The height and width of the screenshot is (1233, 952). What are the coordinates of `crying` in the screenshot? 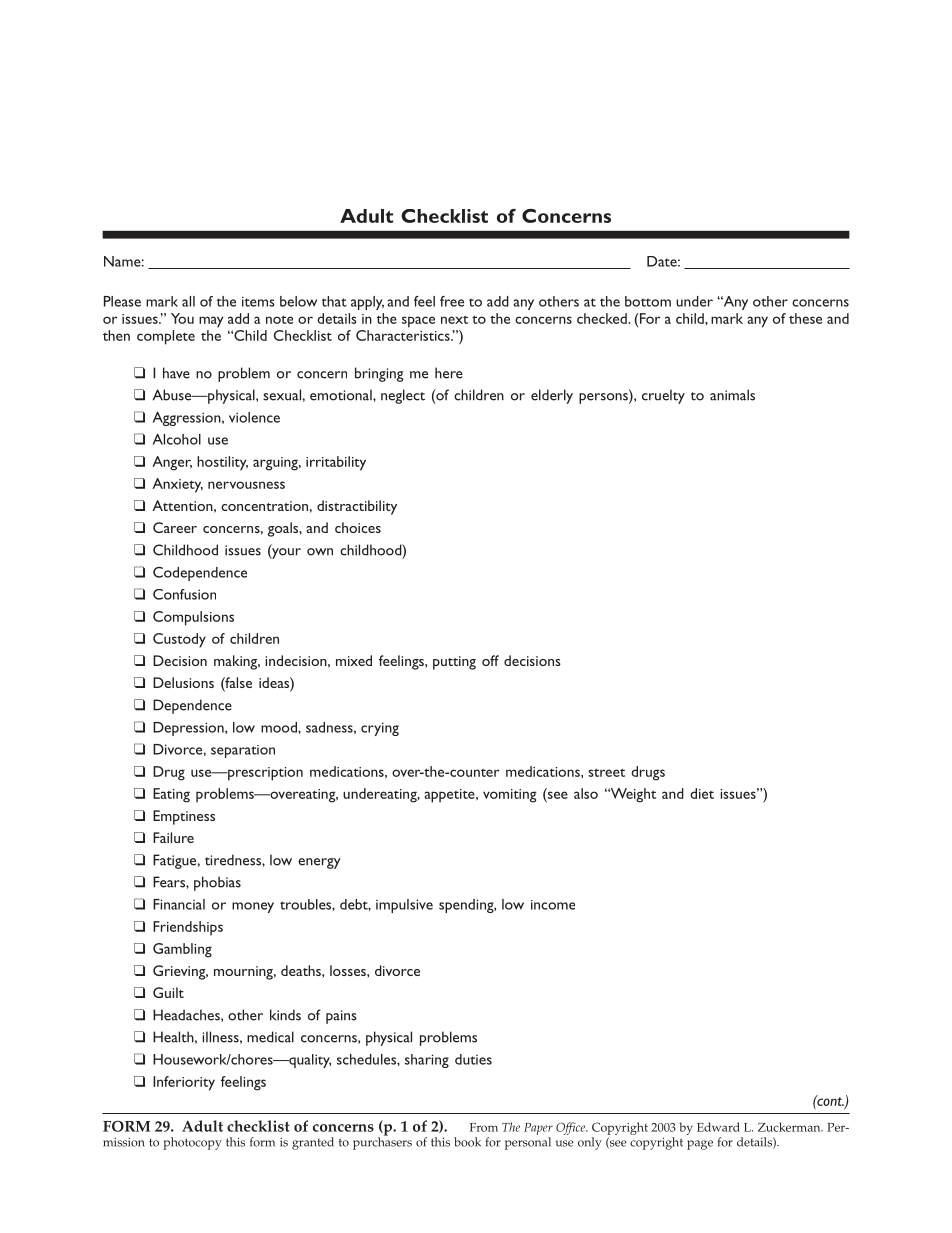 It's located at (380, 729).
